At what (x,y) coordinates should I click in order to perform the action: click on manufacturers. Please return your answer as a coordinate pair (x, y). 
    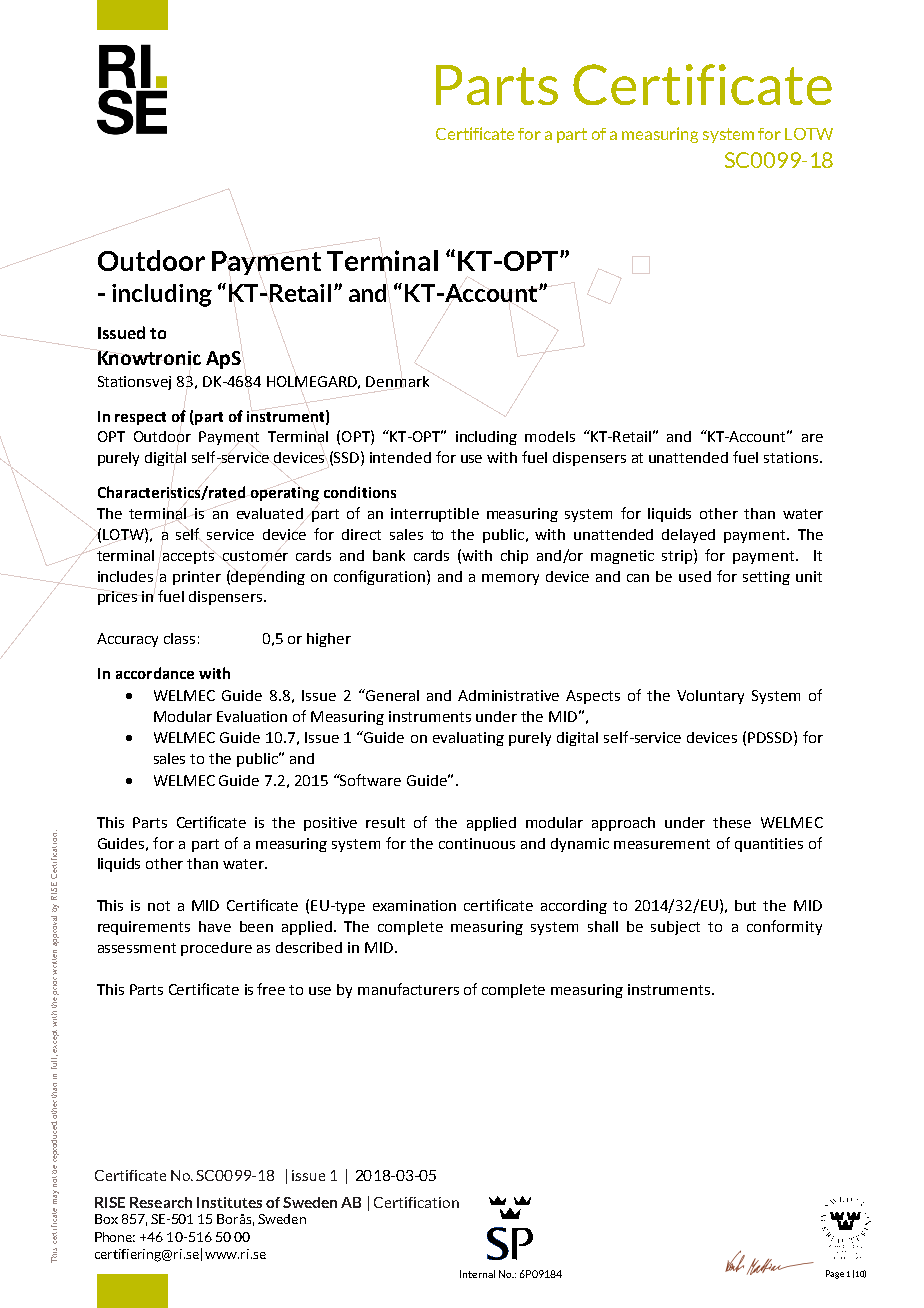
    Looking at the image, I should click on (408, 989).
